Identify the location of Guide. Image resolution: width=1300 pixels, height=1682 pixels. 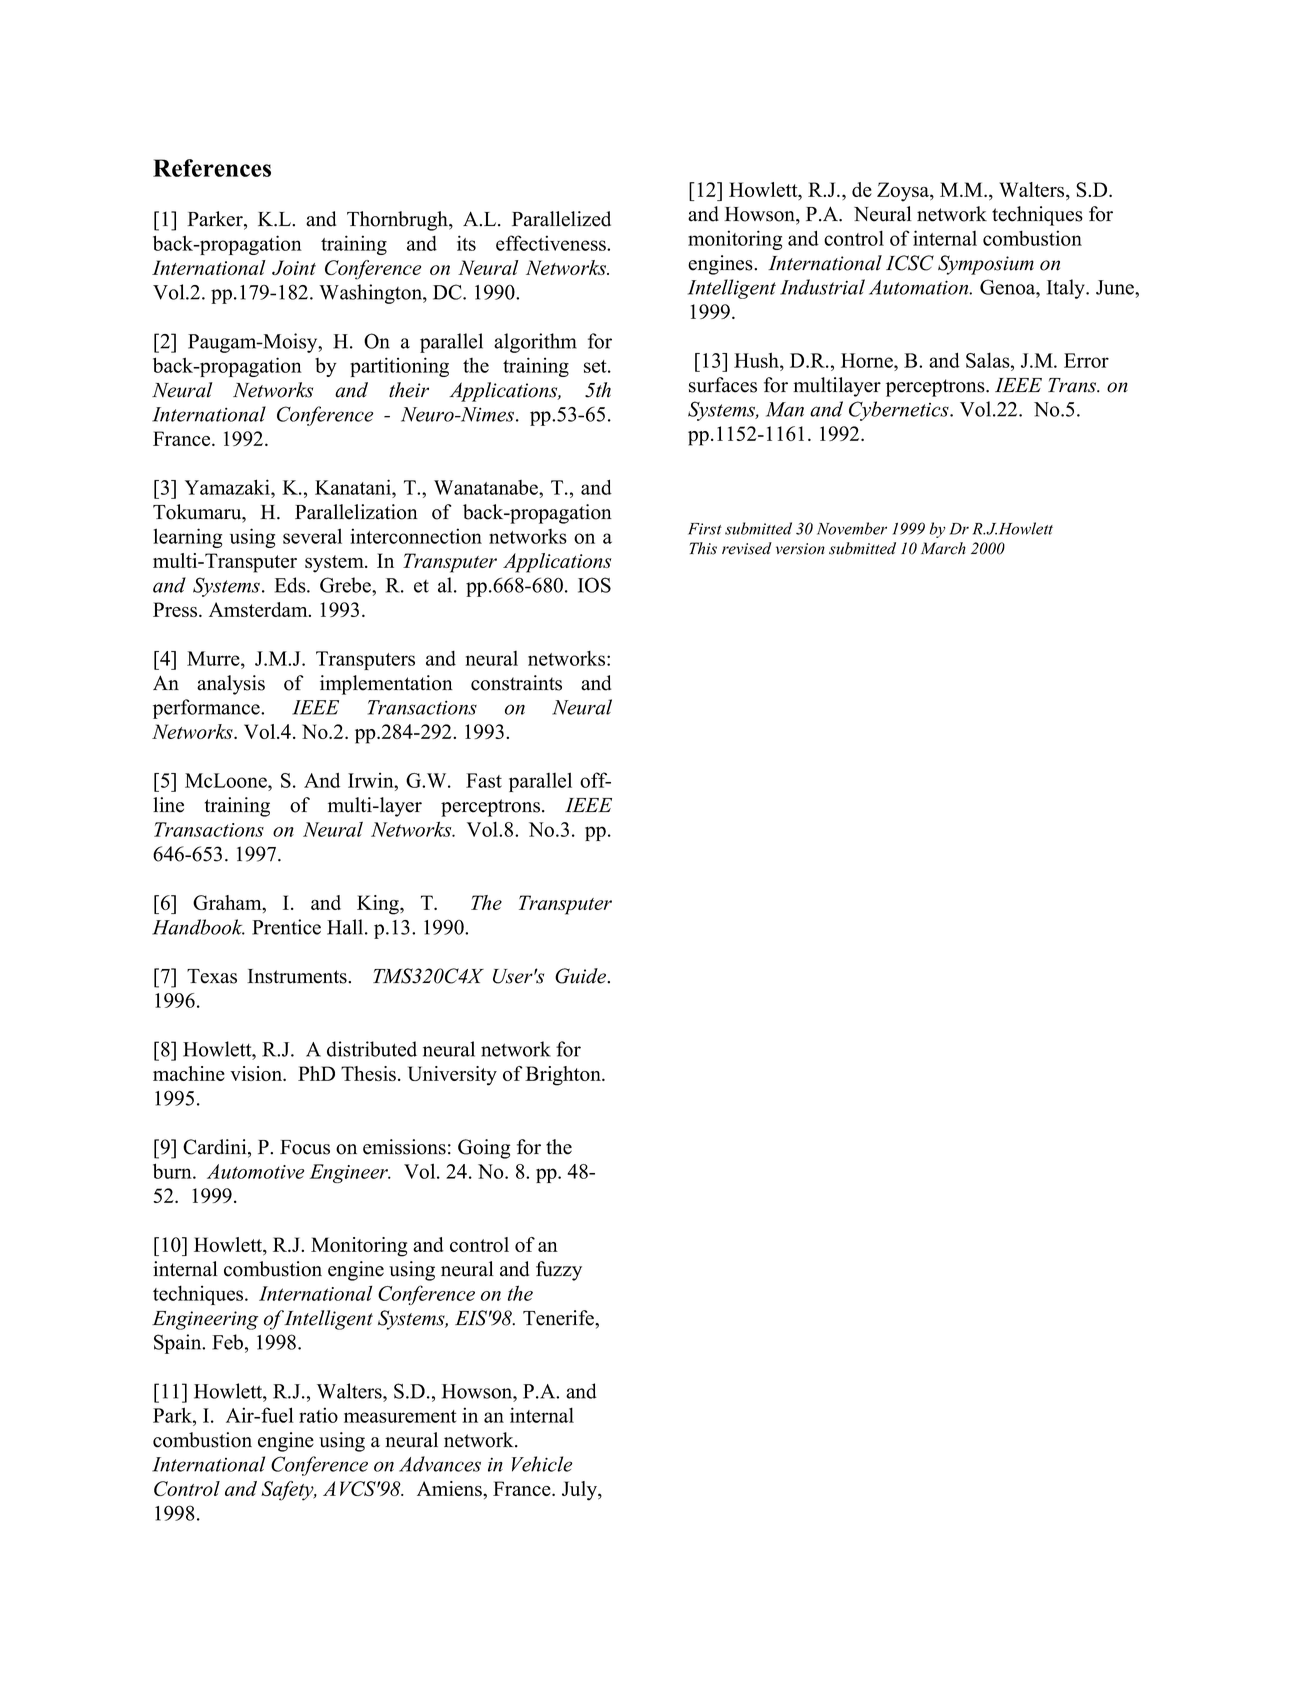
(582, 976).
